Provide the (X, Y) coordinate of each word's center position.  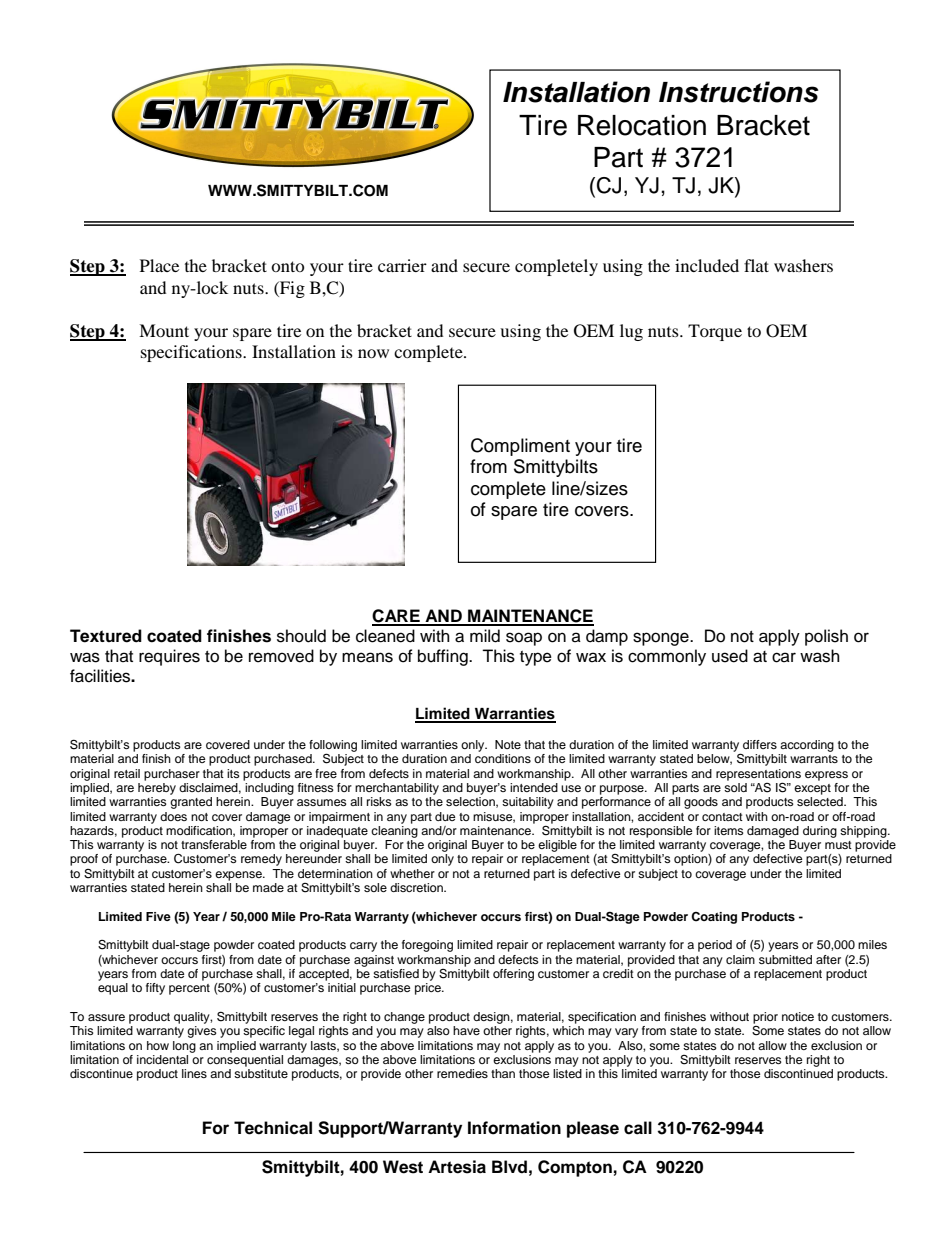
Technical (273, 1128)
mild (485, 636)
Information (514, 1128)
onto (287, 266)
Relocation (642, 125)
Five (158, 916)
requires (169, 657)
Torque (715, 332)
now (373, 353)
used (730, 656)
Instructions (739, 92)
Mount (164, 330)
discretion (417, 887)
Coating (714, 918)
